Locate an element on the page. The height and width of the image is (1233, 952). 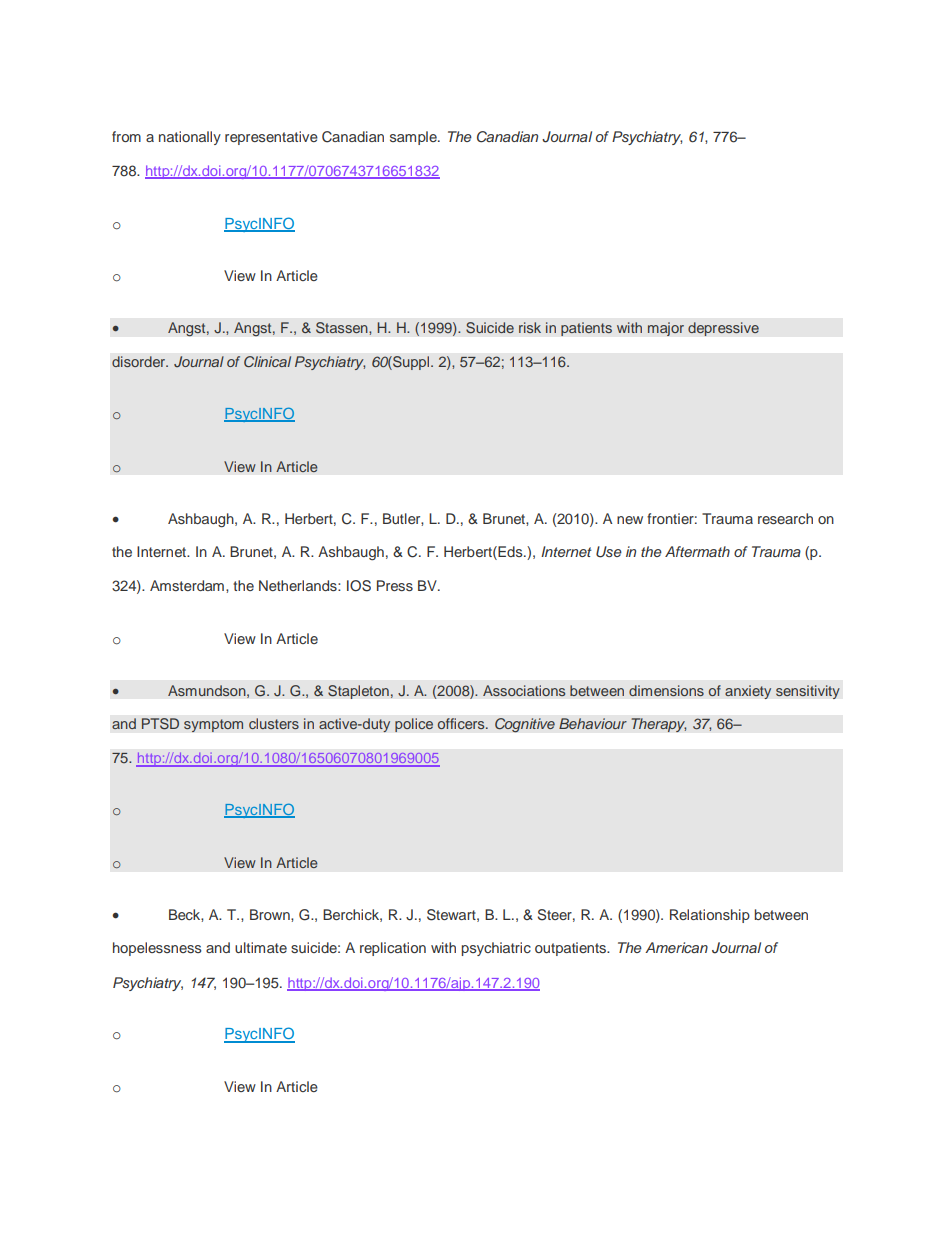
officers is located at coordinates (462, 724).
